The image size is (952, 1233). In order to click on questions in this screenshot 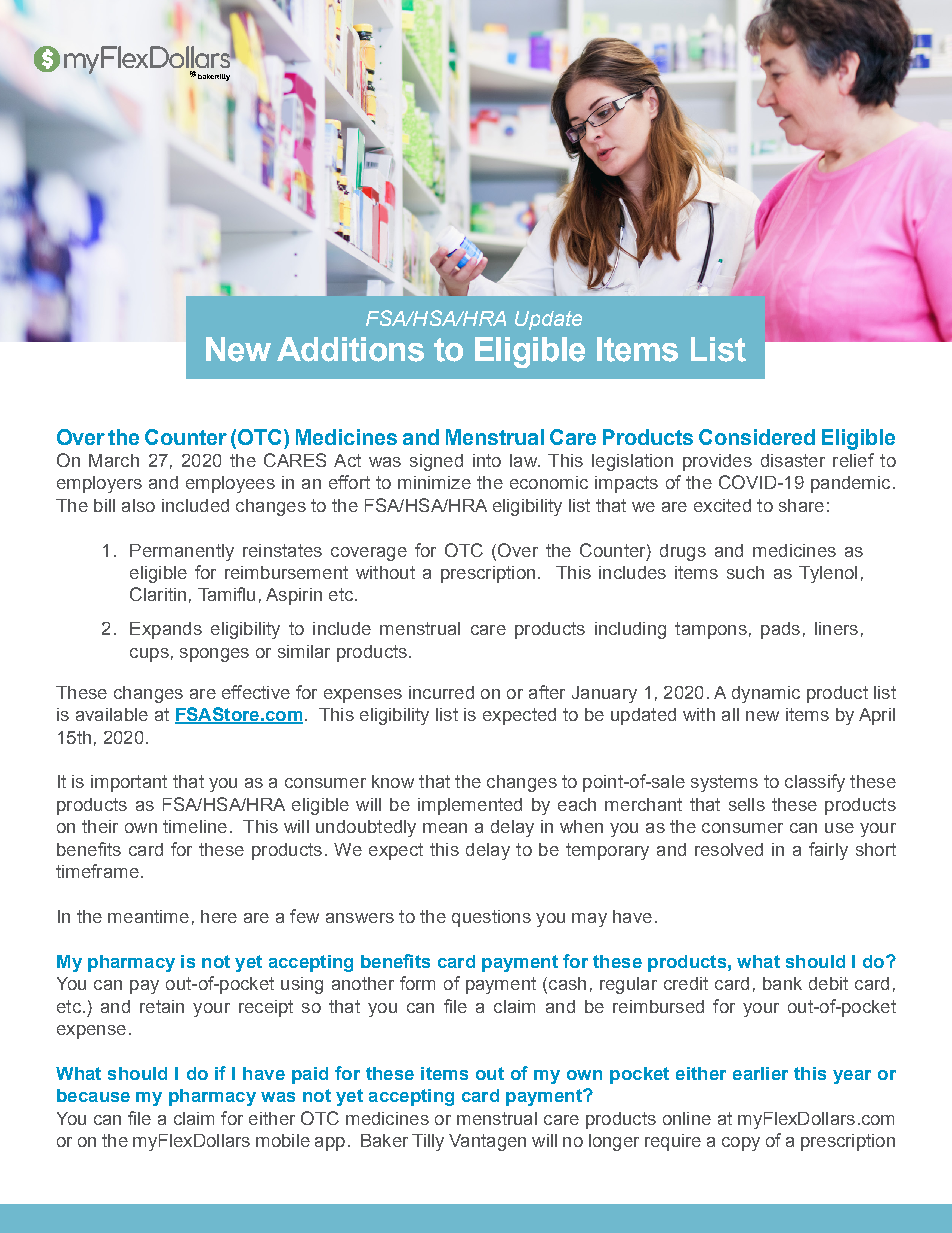, I will do `click(491, 918)`.
